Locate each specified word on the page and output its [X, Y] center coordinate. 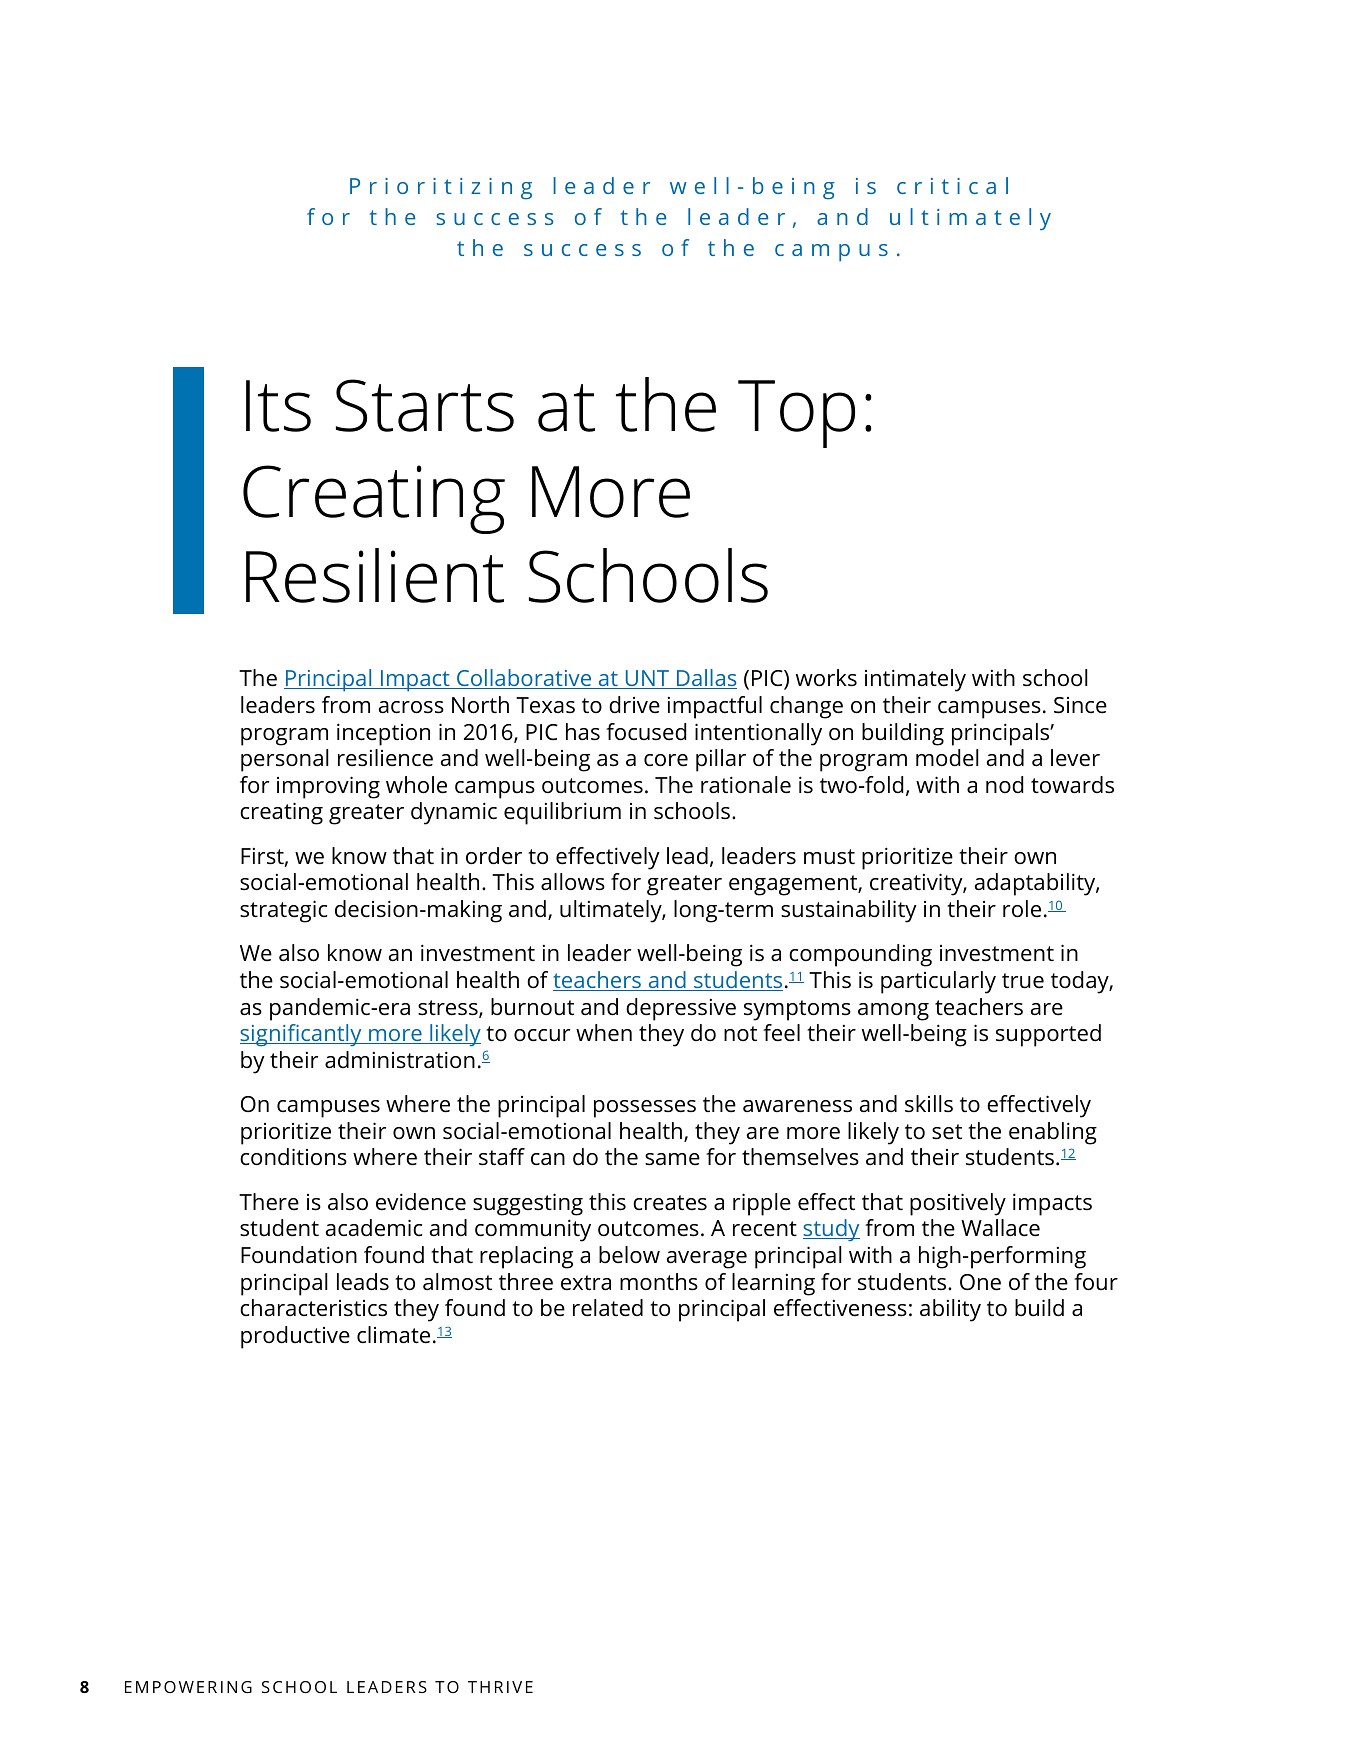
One [980, 1282]
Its [278, 406]
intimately [915, 680]
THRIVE [500, 1687]
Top [796, 414]
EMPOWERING [188, 1687]
